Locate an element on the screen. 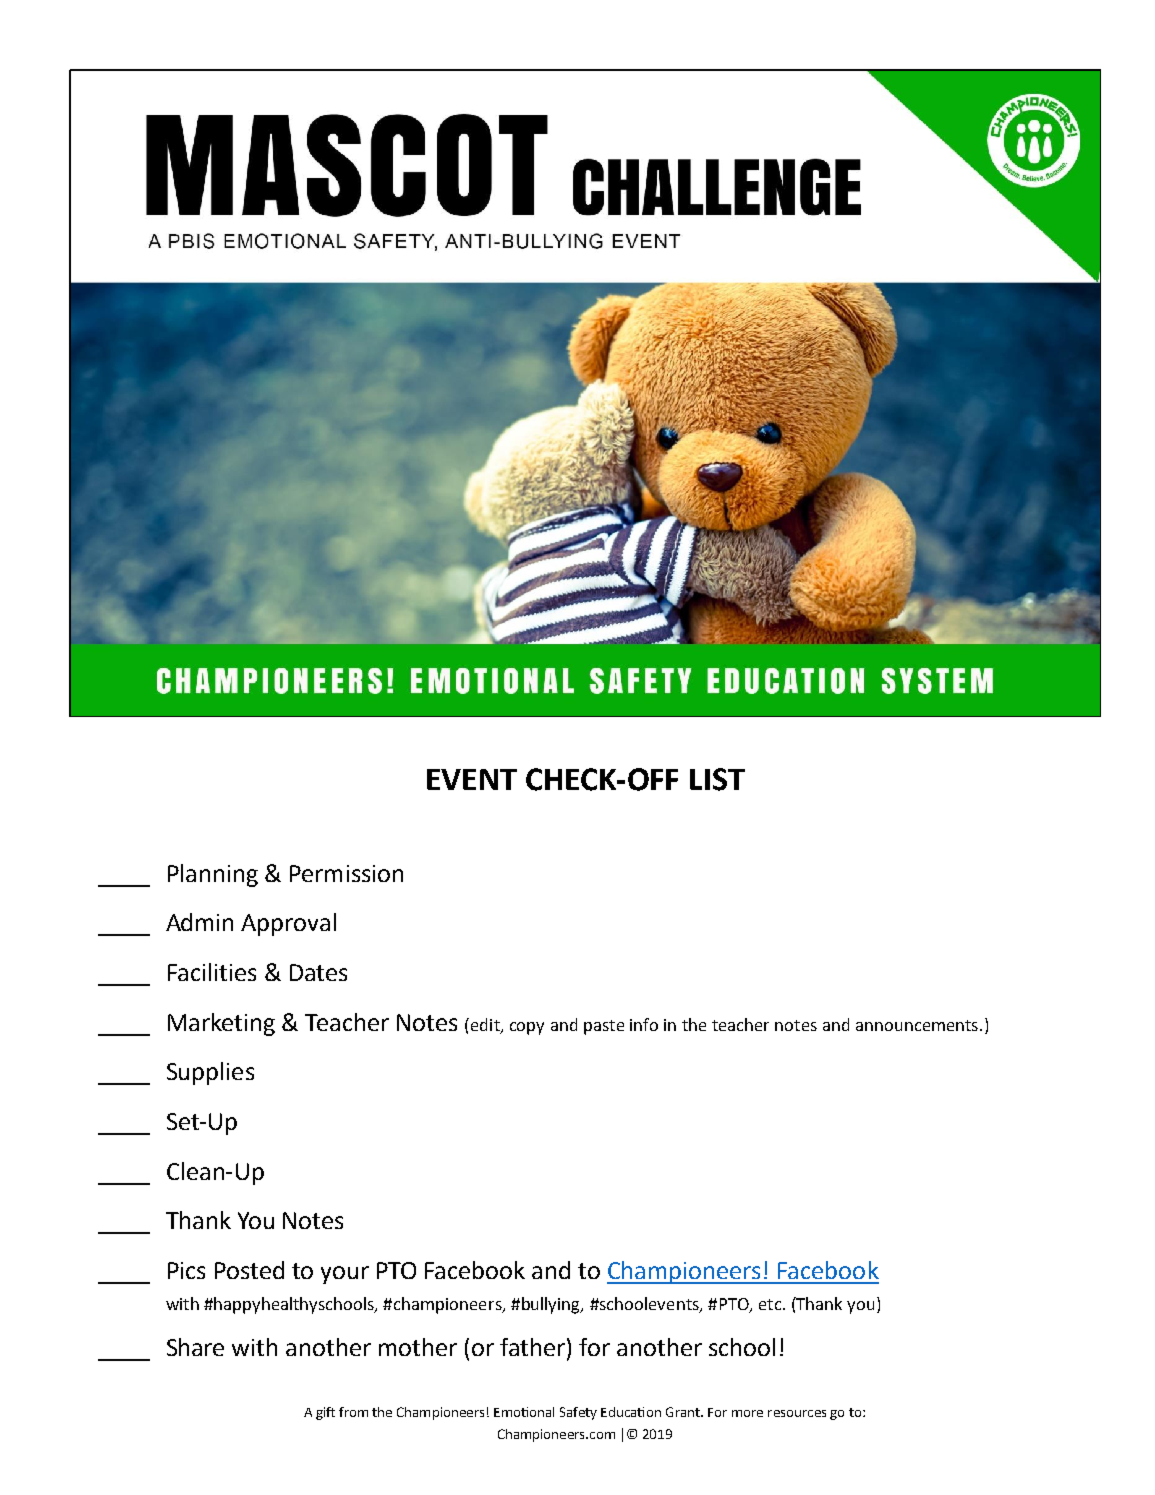 The image size is (1155, 1495). Supplies is located at coordinates (210, 1073).
